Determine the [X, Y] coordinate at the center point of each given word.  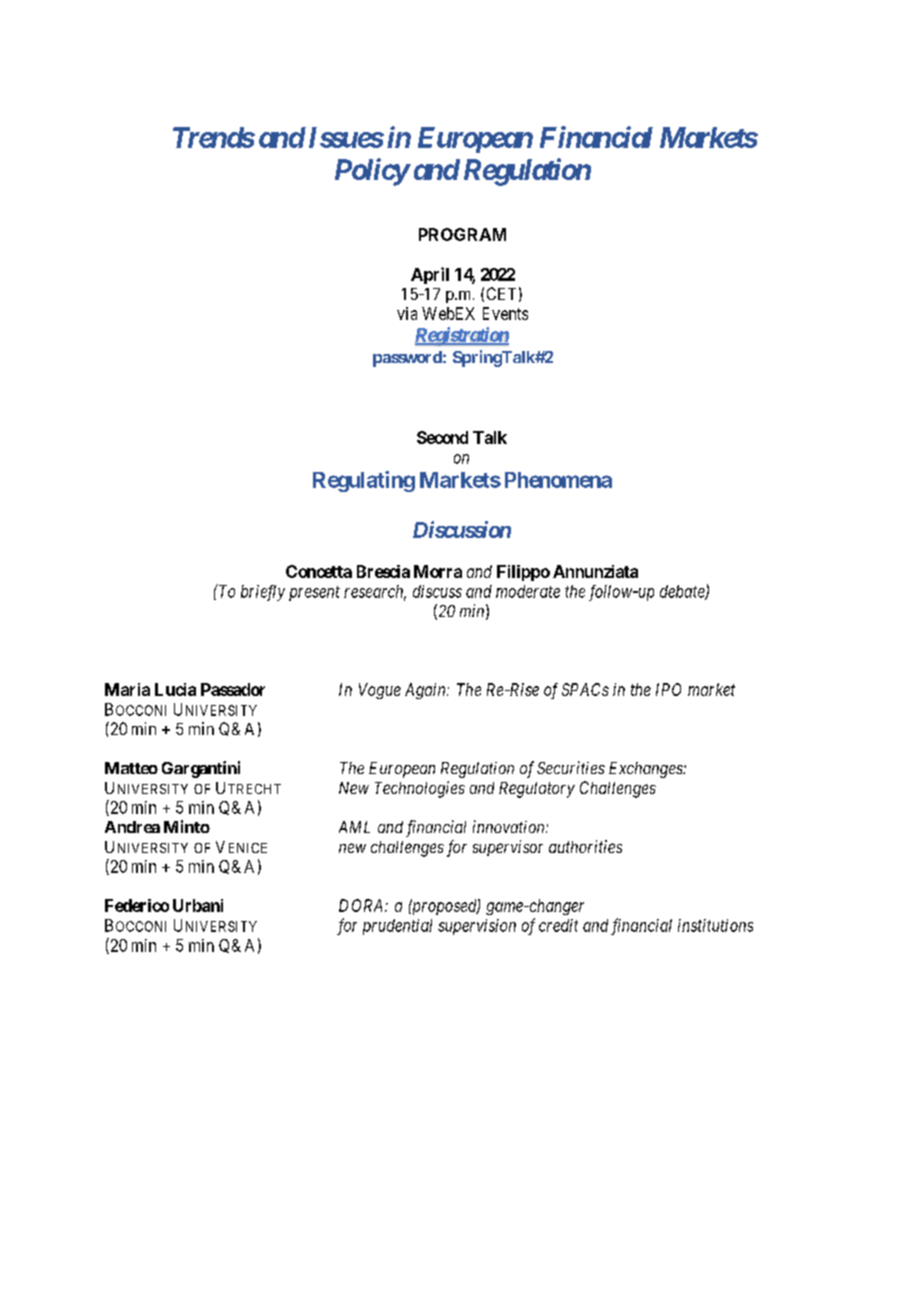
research [375, 592]
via [407, 313]
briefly [263, 593]
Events [505, 313]
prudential [397, 927]
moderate [528, 591]
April [430, 275]
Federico [137, 905]
